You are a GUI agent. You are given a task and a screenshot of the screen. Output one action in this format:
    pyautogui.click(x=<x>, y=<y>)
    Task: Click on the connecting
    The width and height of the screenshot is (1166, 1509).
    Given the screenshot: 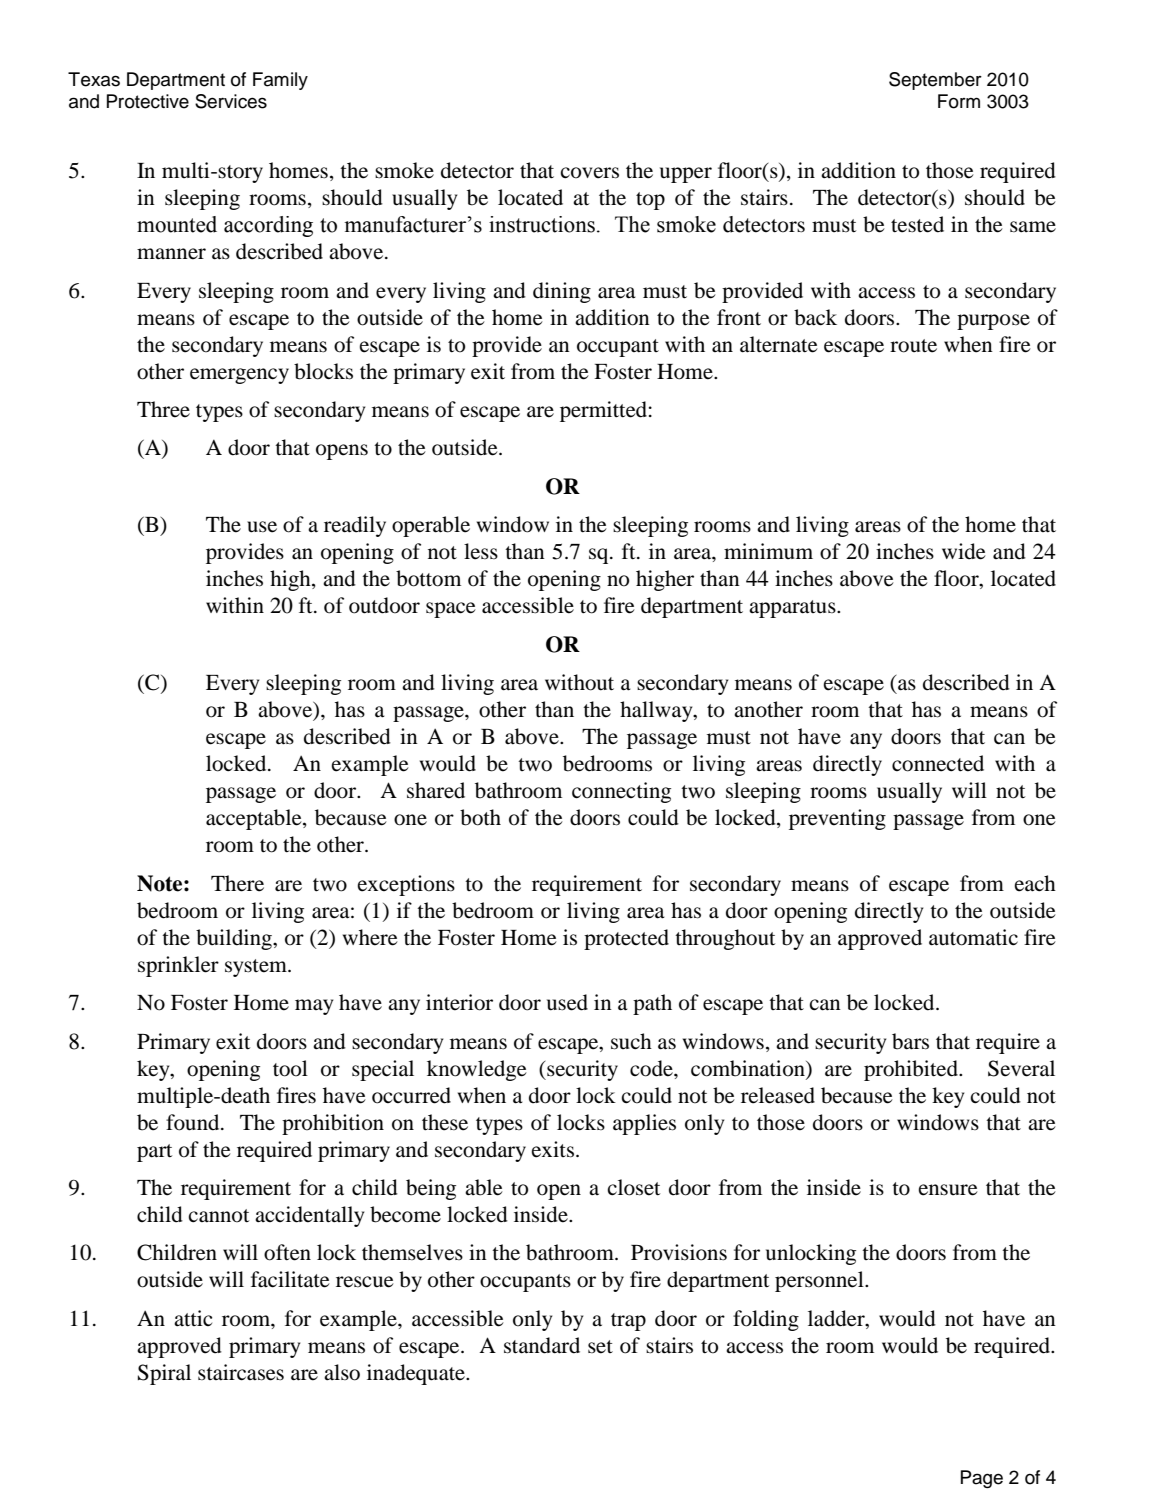 What is the action you would take?
    pyautogui.click(x=621, y=792)
